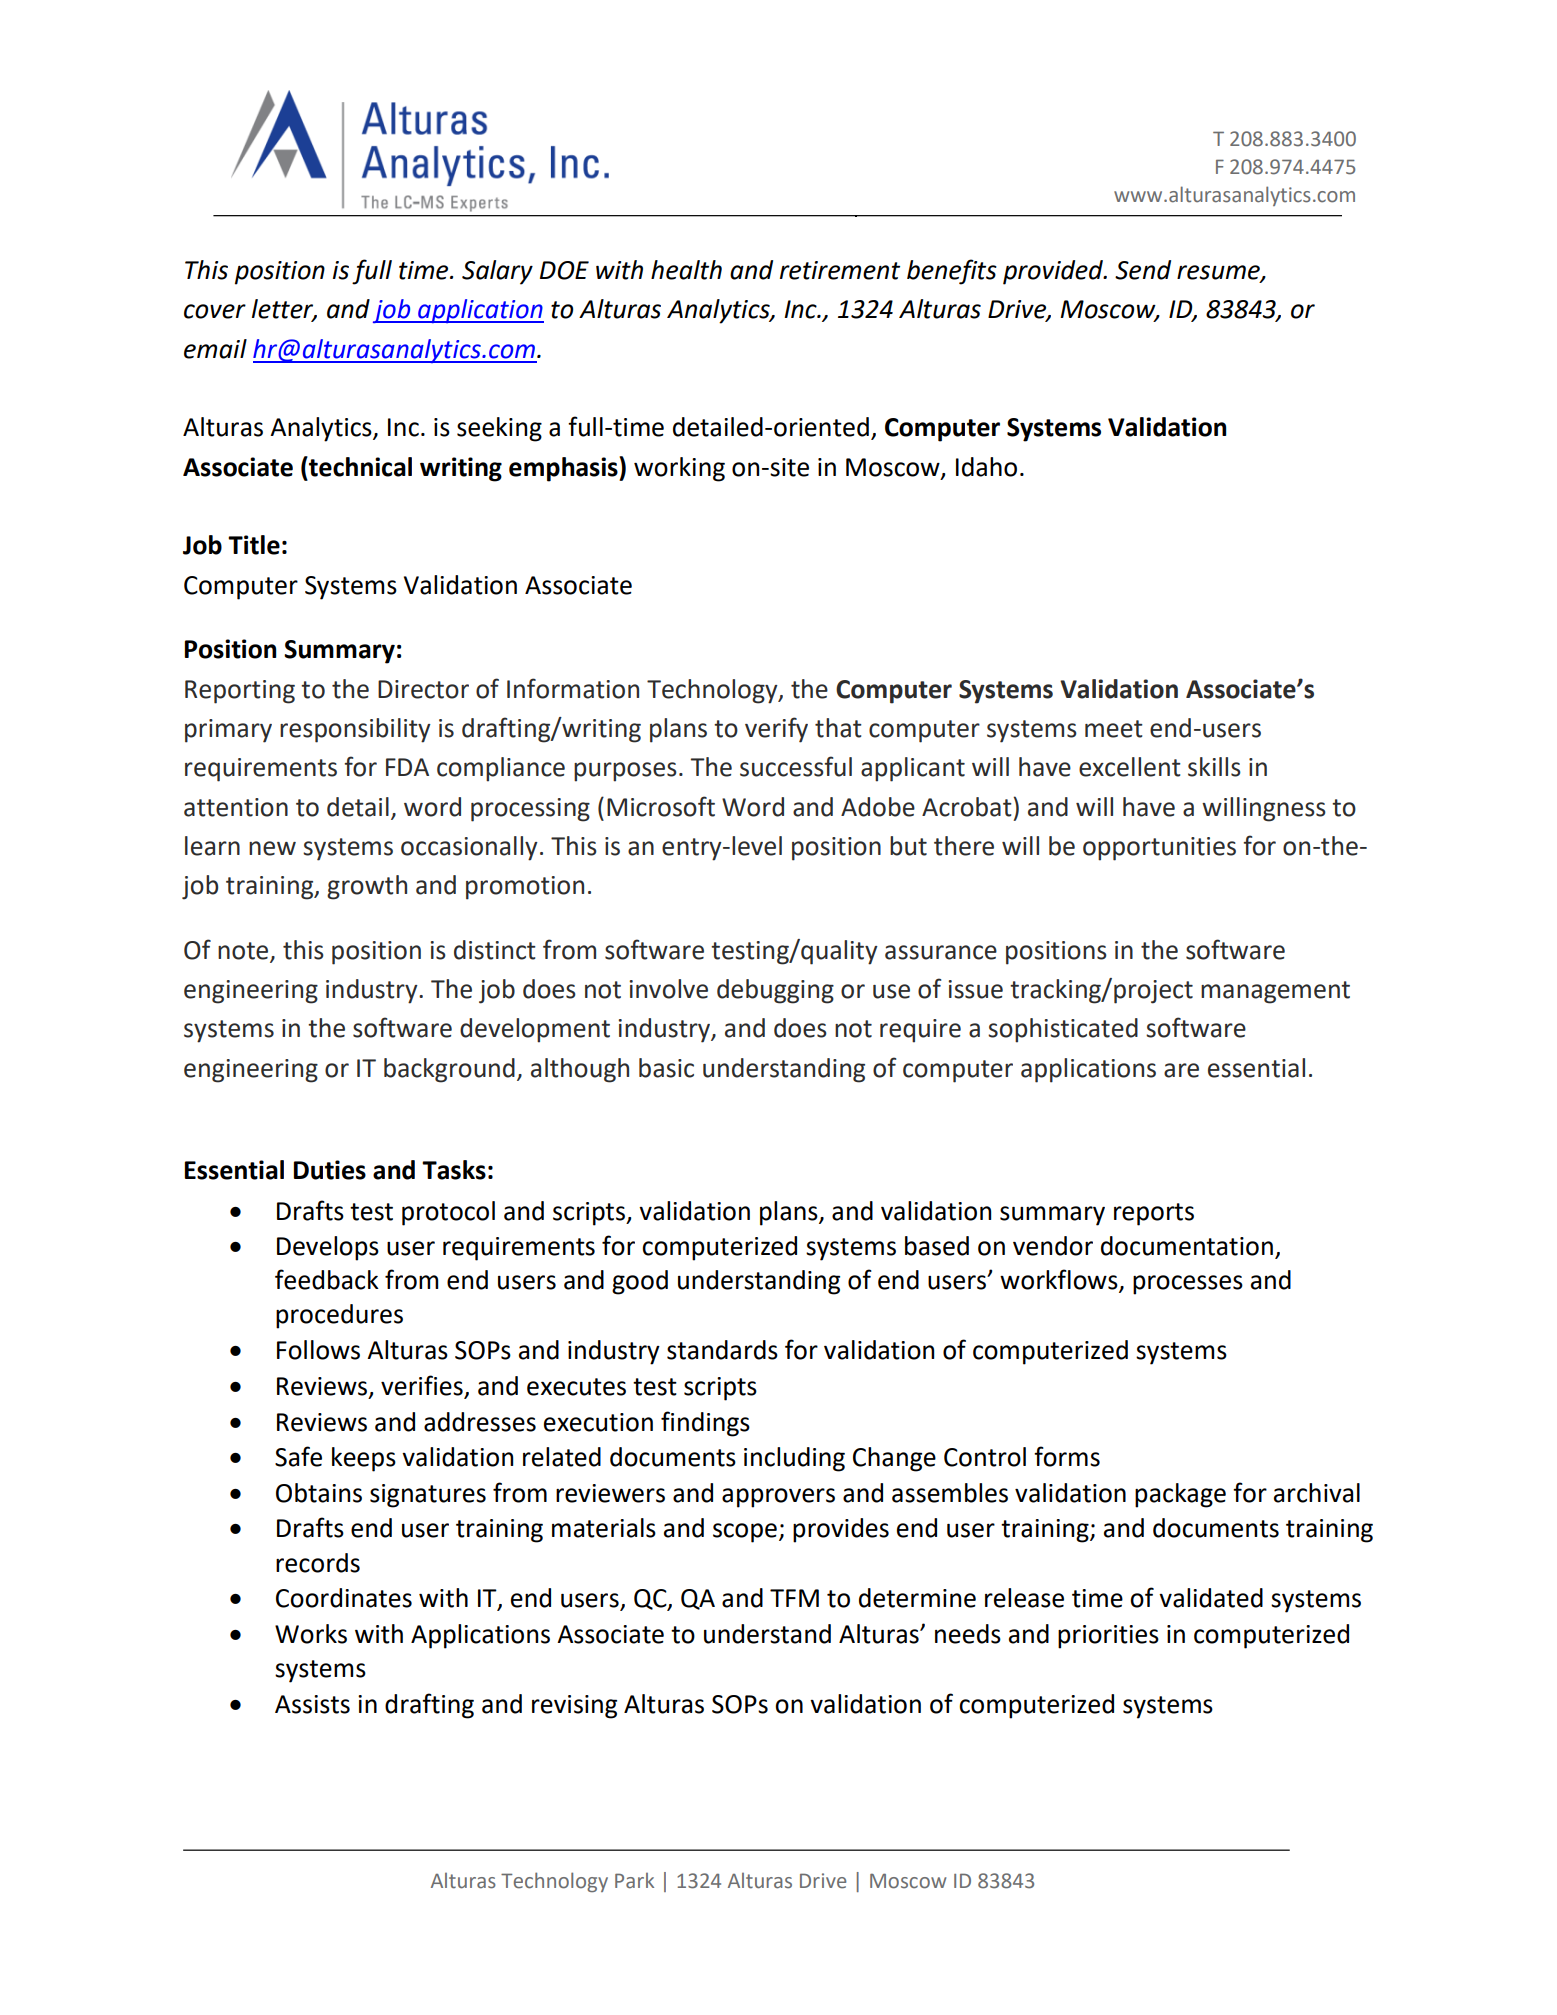  Describe the element at coordinates (840, 270) in the page. I see `retirement` at that location.
